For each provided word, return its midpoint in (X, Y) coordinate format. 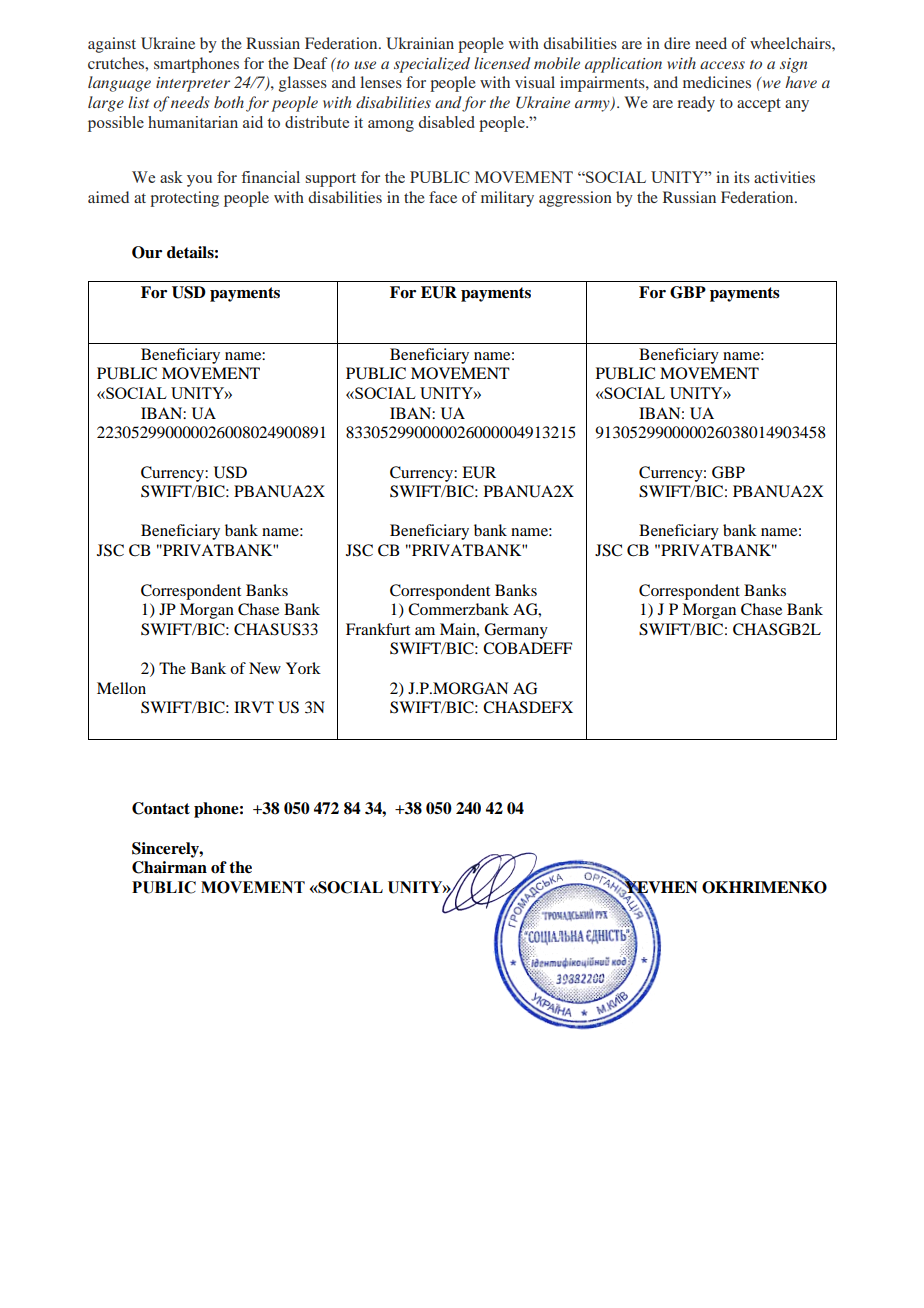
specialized (432, 65)
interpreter (193, 84)
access (722, 65)
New (265, 668)
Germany (516, 631)
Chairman (169, 867)
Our (147, 252)
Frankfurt (378, 629)
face (443, 197)
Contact (161, 808)
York (303, 668)
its (742, 177)
